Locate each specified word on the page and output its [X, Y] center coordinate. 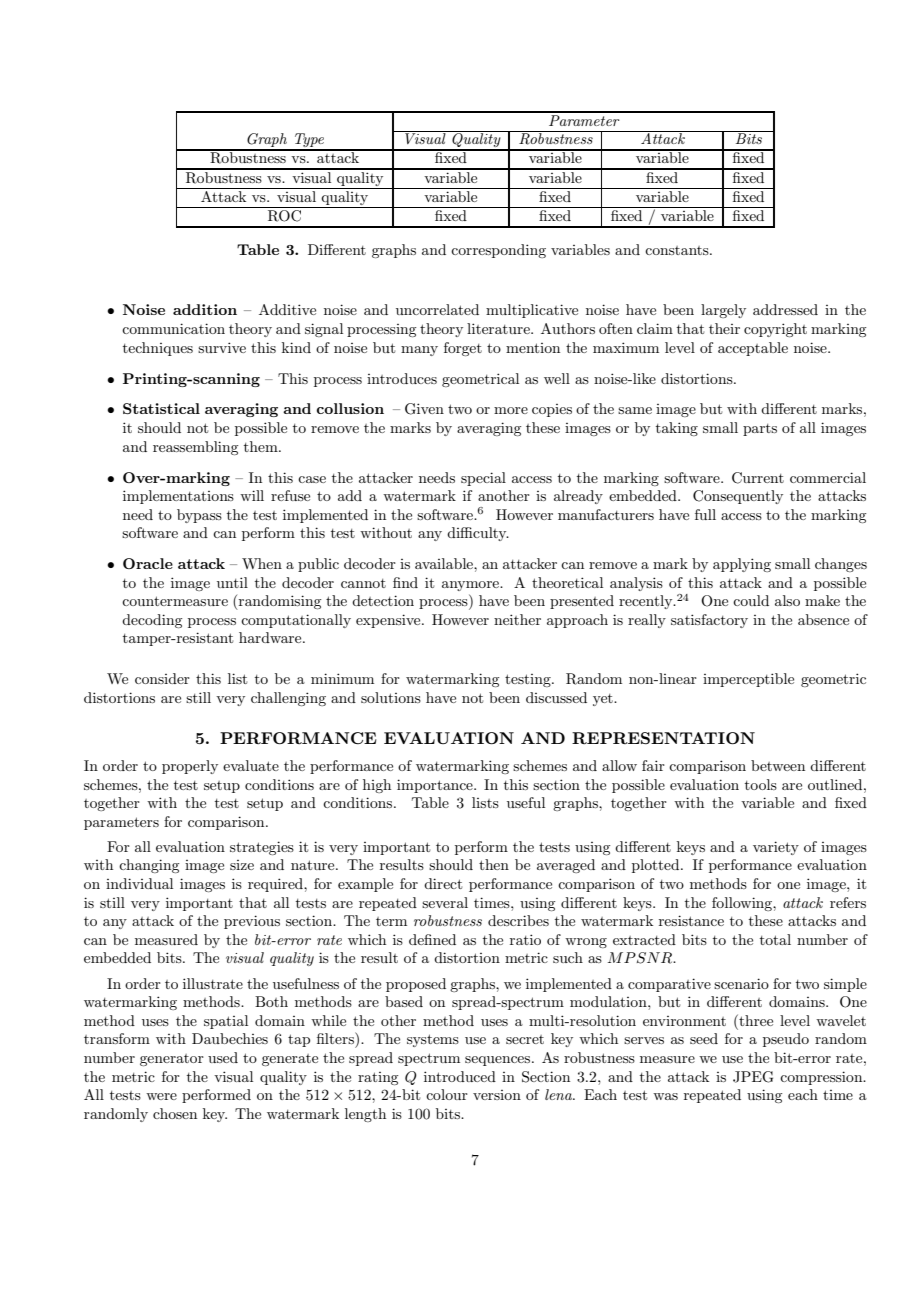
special [483, 479]
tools [761, 784]
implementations [178, 497]
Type [310, 141]
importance [436, 786]
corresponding [498, 251]
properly [190, 767]
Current [758, 478]
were [161, 1096]
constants [678, 250]
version [497, 1095]
